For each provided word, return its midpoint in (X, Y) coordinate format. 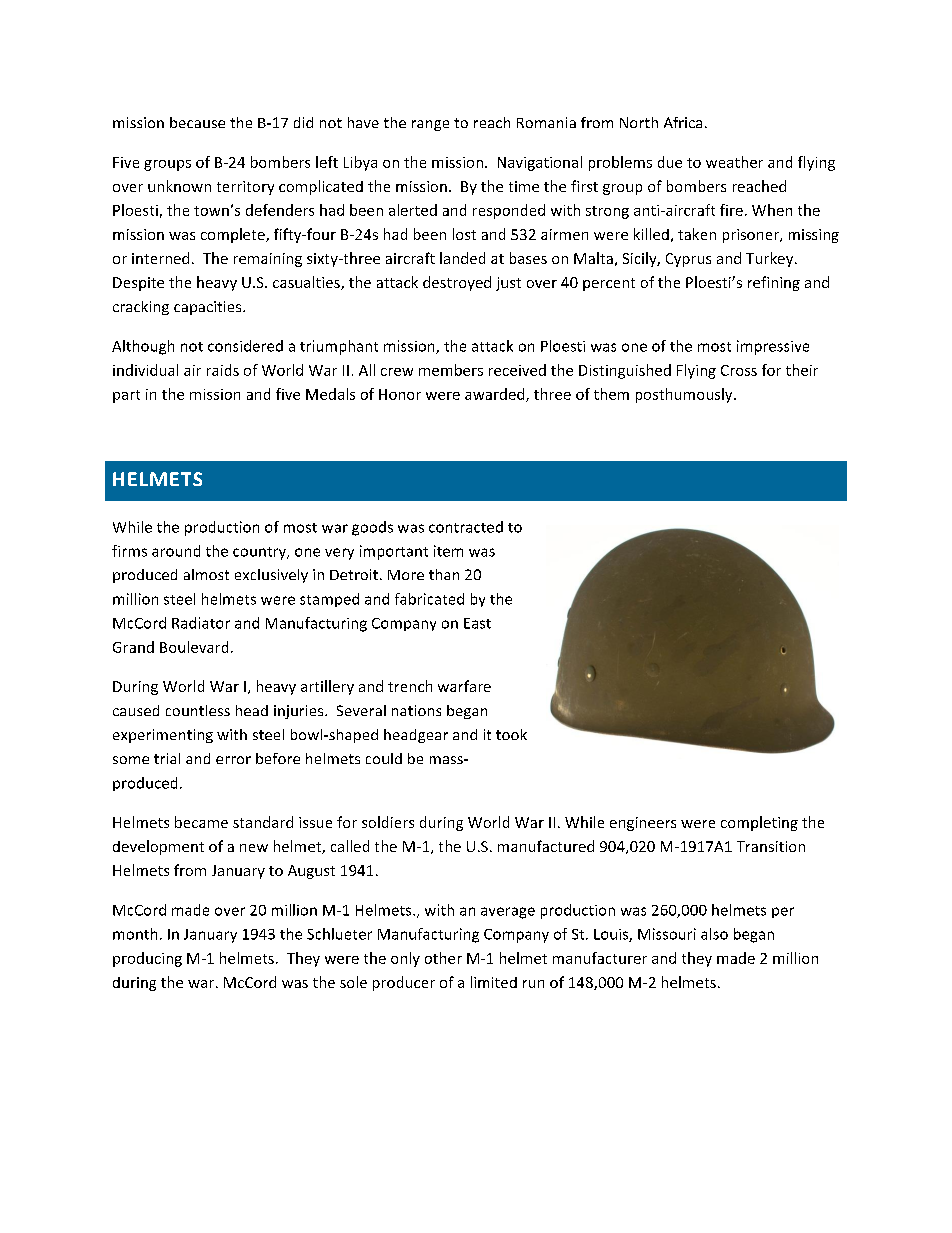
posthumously (685, 395)
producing (147, 959)
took (511, 734)
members (451, 370)
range (430, 125)
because (197, 122)
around (176, 551)
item (448, 551)
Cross (739, 370)
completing (759, 823)
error (233, 760)
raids (223, 370)
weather (734, 162)
